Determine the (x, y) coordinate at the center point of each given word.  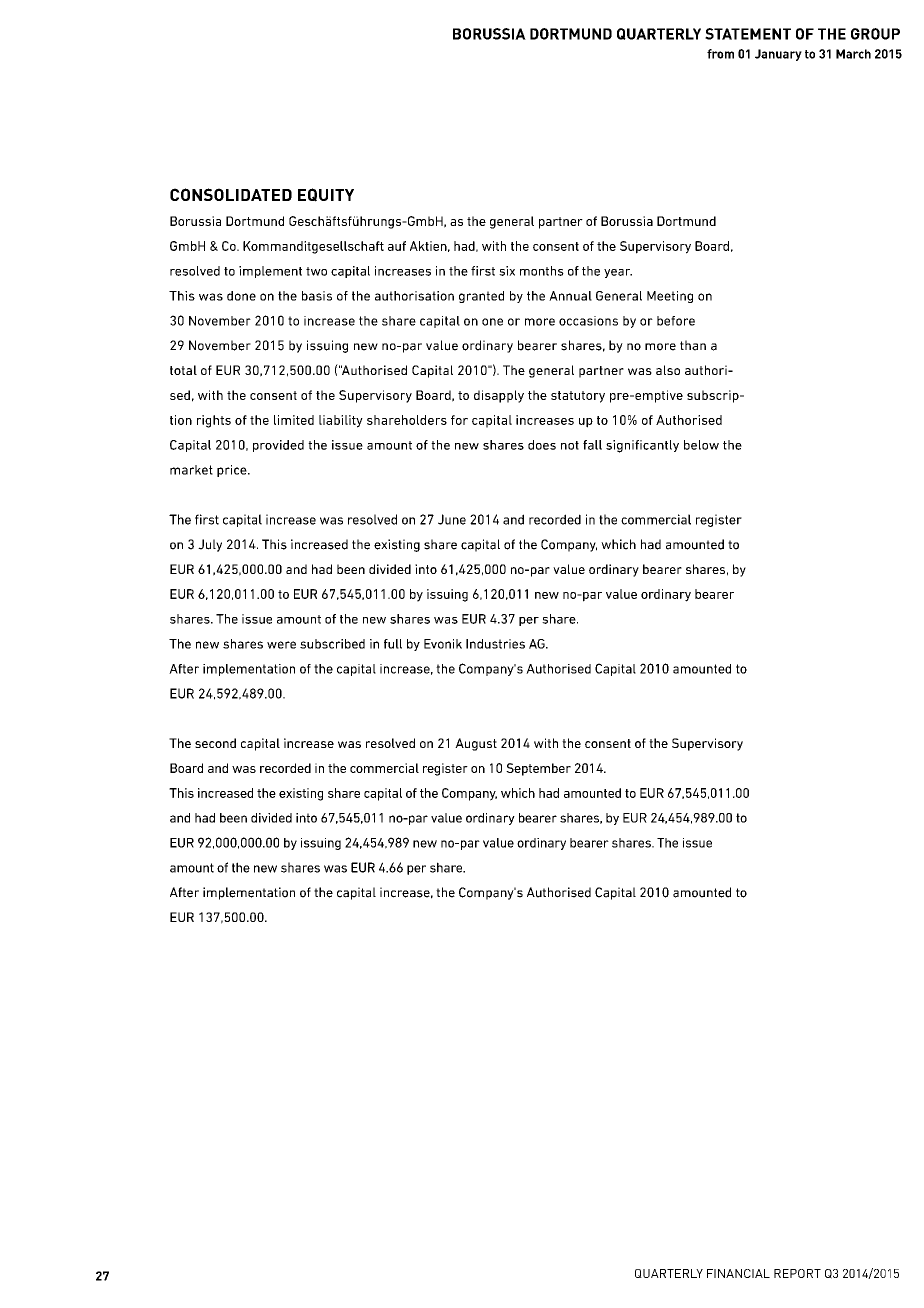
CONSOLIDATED (231, 194)
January (778, 55)
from (720, 54)
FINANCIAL (738, 1273)
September (538, 769)
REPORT (797, 1273)
